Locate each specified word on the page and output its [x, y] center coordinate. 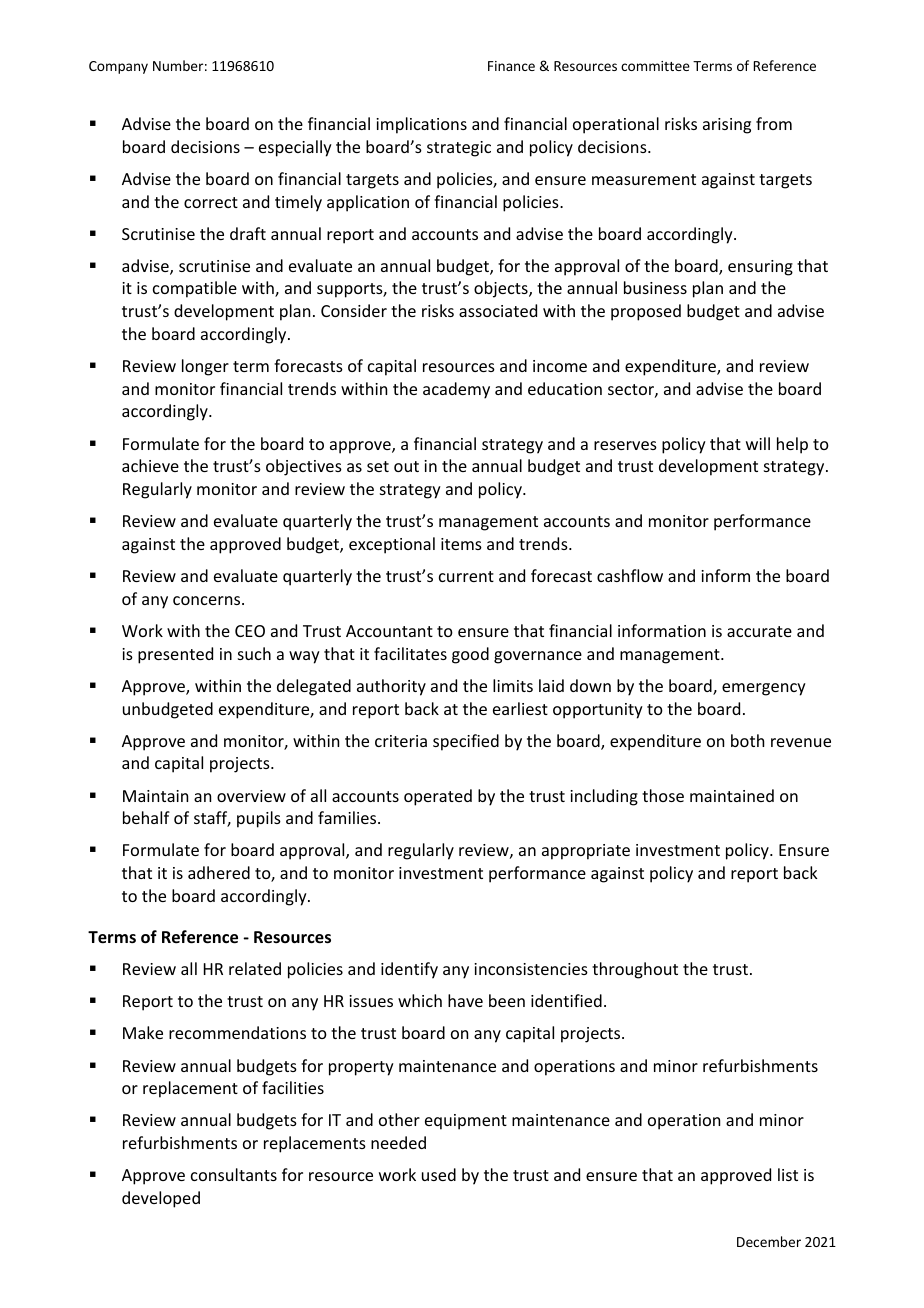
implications [421, 125]
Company [118, 67]
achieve [150, 465]
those [663, 795]
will [758, 443]
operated [438, 797]
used [439, 1174]
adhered [219, 872]
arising [727, 126]
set [378, 466]
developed [161, 1199]
